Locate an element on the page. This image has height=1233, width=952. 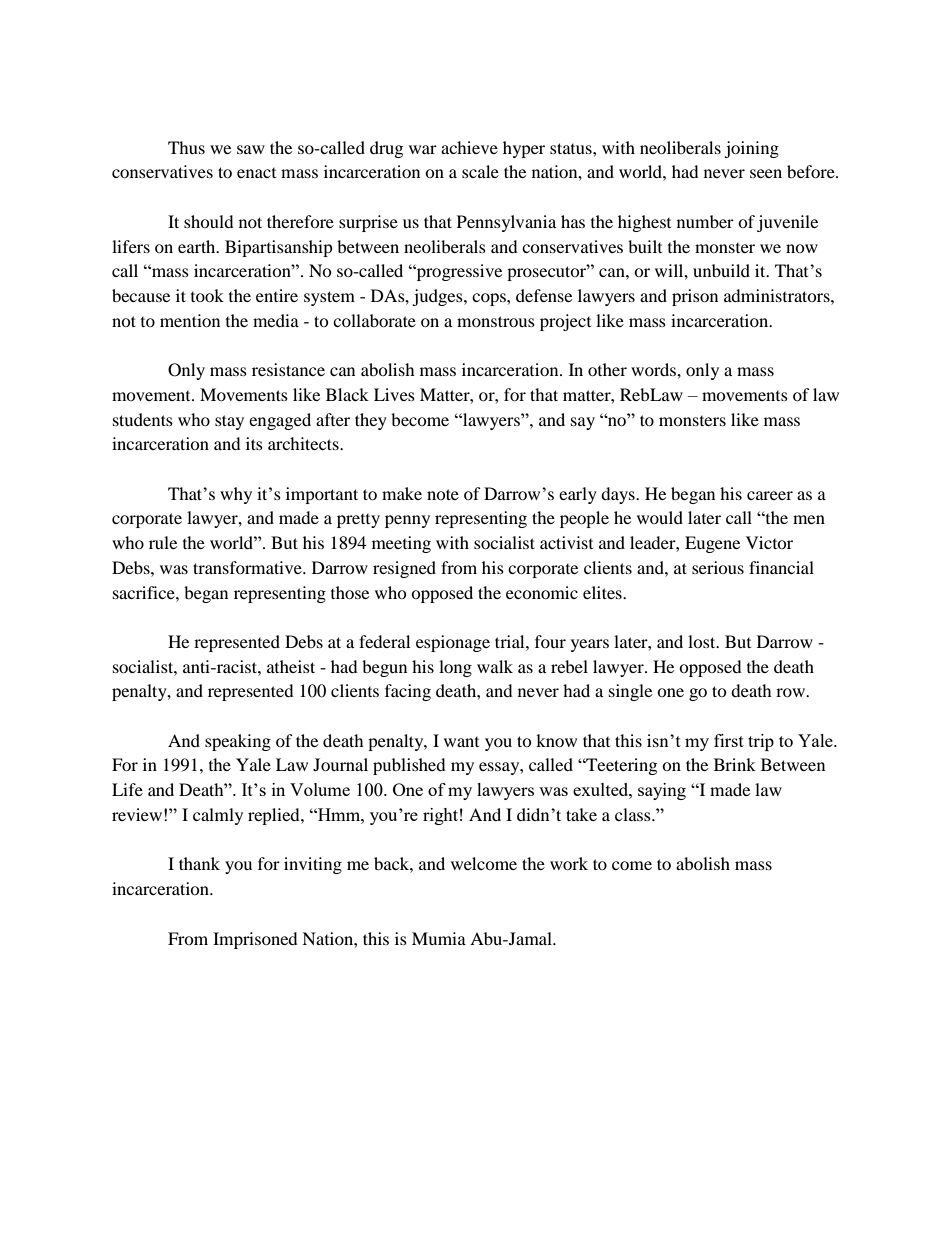
enact is located at coordinates (256, 173).
